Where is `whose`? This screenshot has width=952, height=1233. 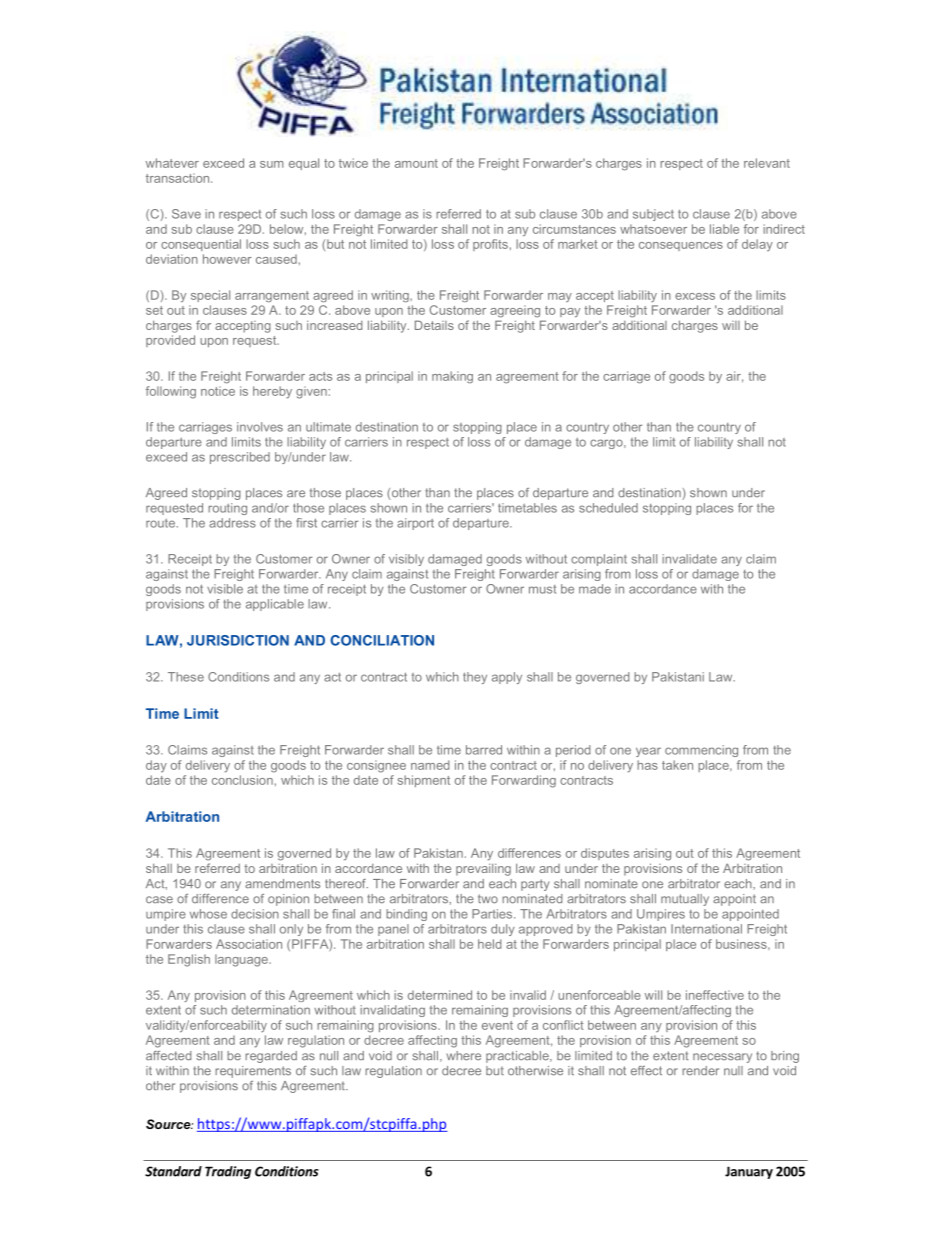 whose is located at coordinates (208, 914).
